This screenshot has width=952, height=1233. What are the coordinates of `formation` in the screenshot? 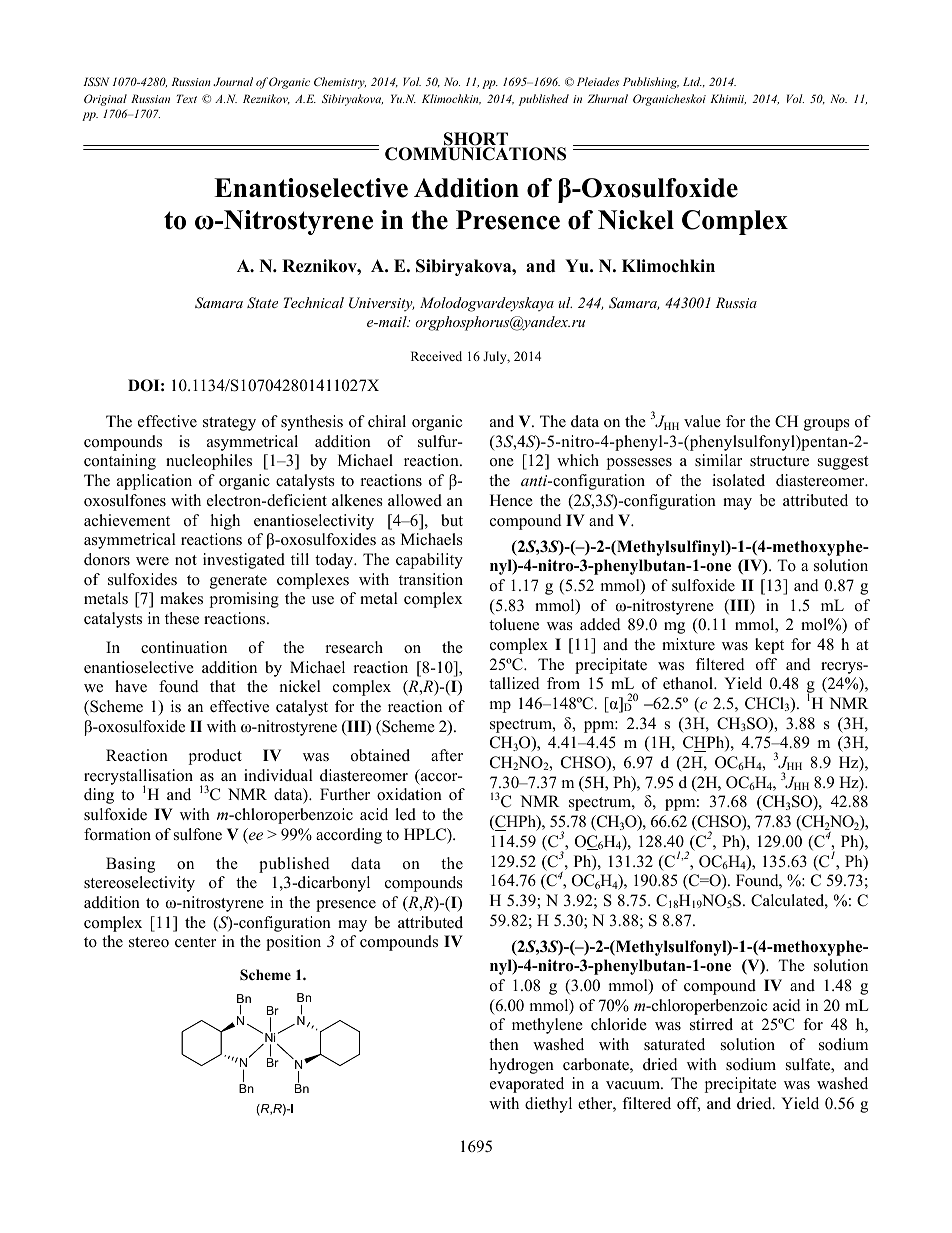 It's located at (117, 834).
